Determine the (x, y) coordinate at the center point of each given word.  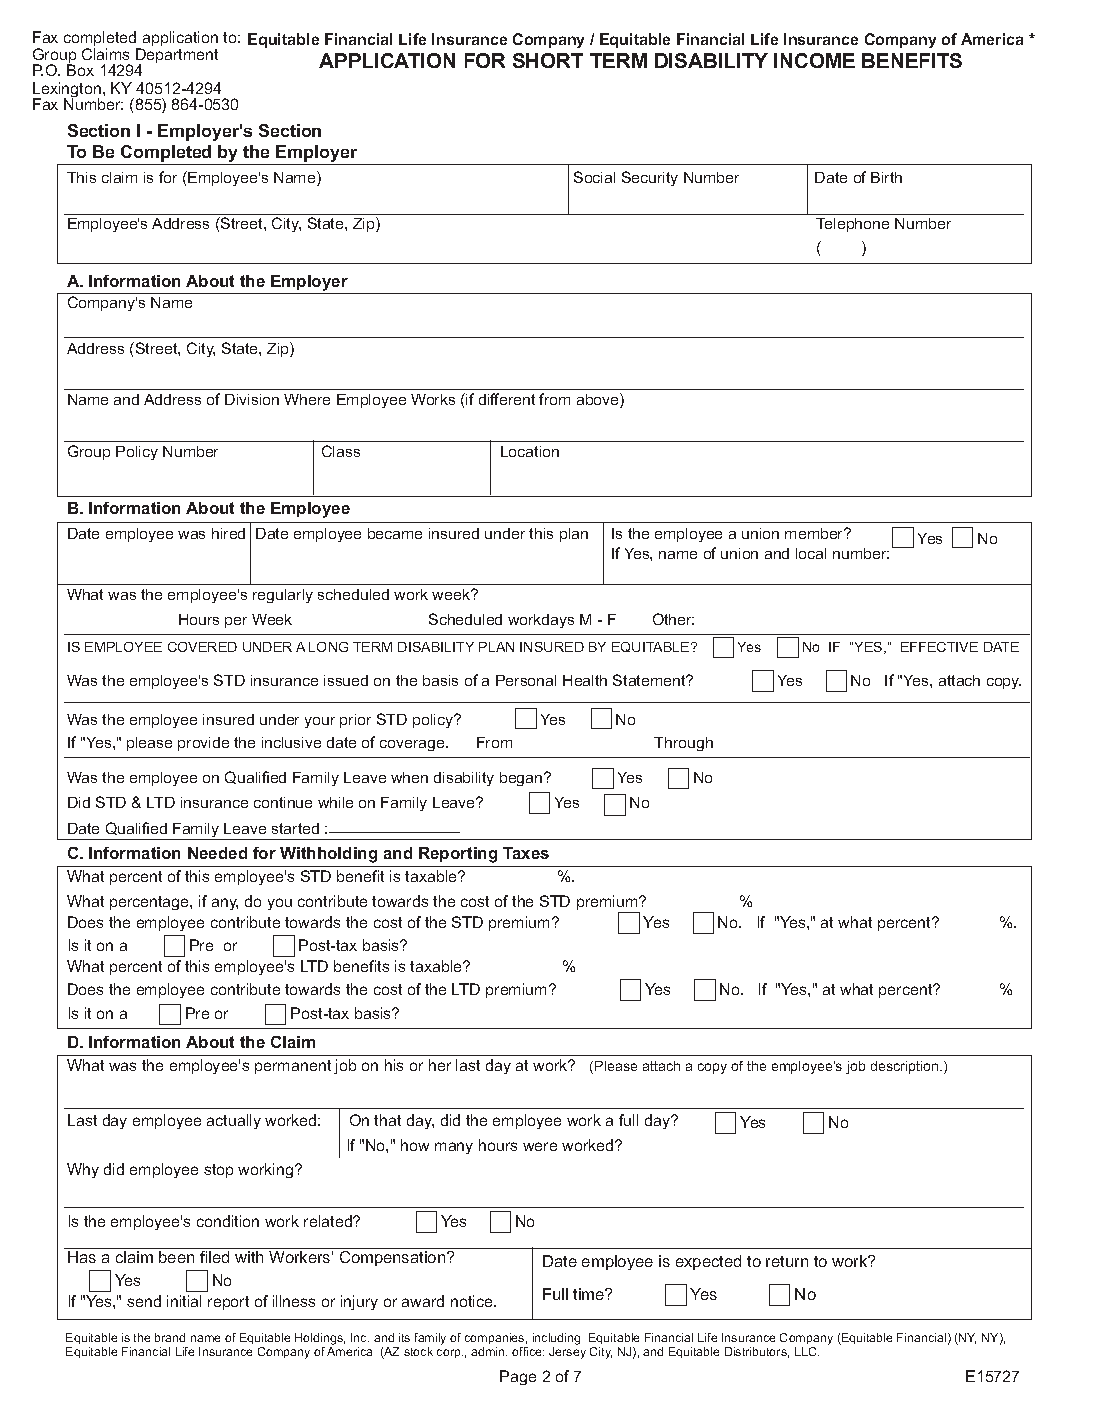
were (540, 1146)
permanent (293, 1067)
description (906, 1067)
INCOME (814, 60)
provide (203, 744)
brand (170, 1337)
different (507, 399)
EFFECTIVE (939, 647)
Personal (526, 680)
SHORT (548, 60)
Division (252, 399)
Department (177, 57)
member (815, 533)
